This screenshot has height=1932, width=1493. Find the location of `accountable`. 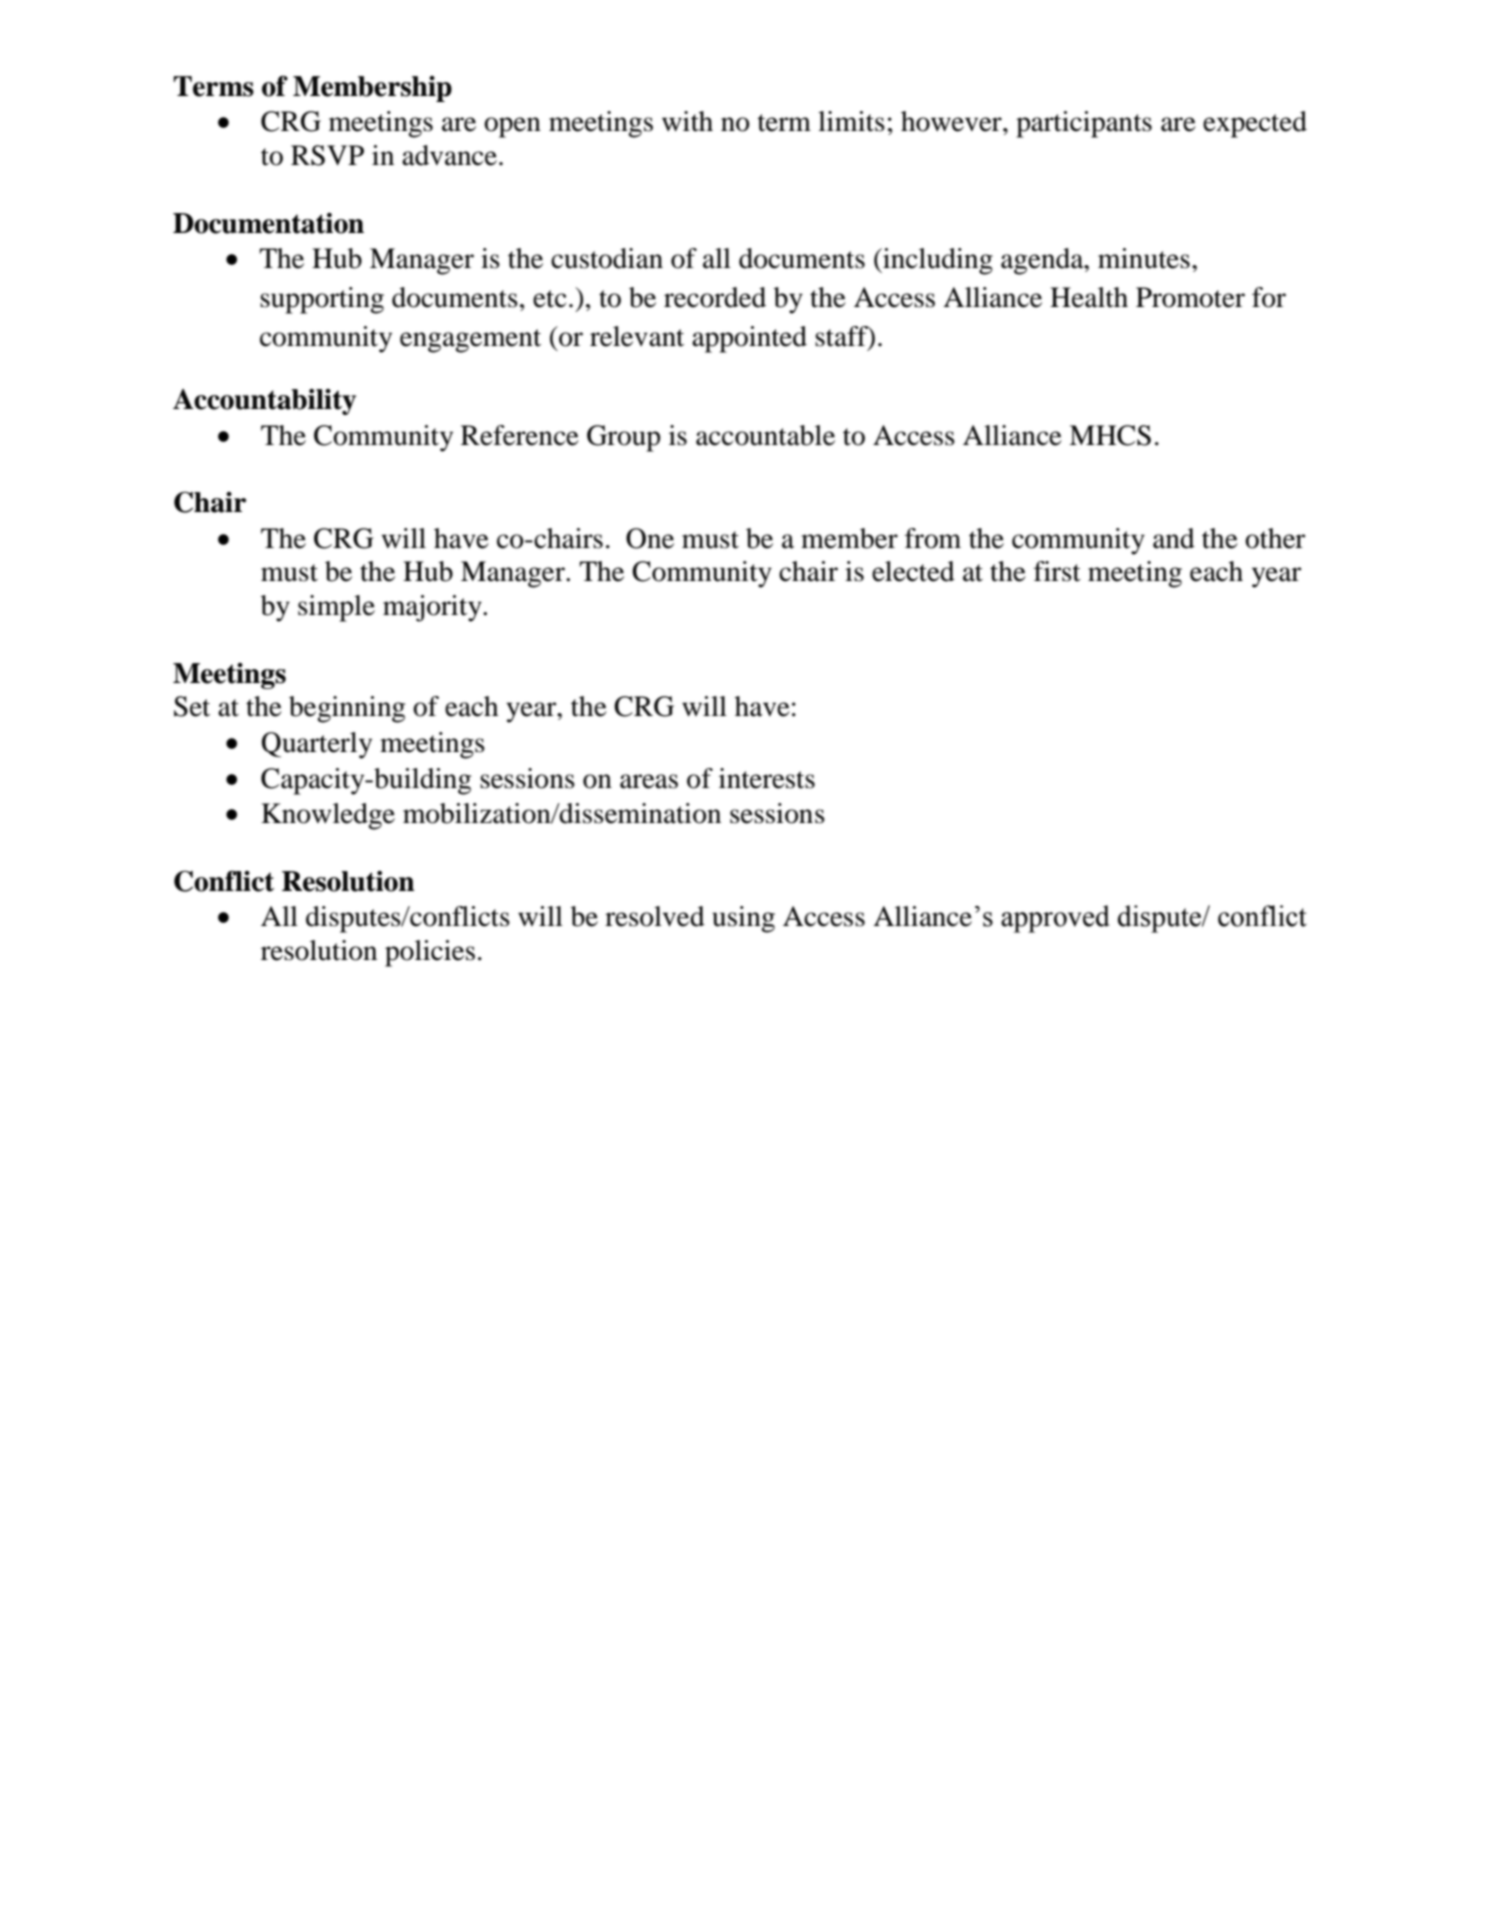

accountable is located at coordinates (765, 435).
